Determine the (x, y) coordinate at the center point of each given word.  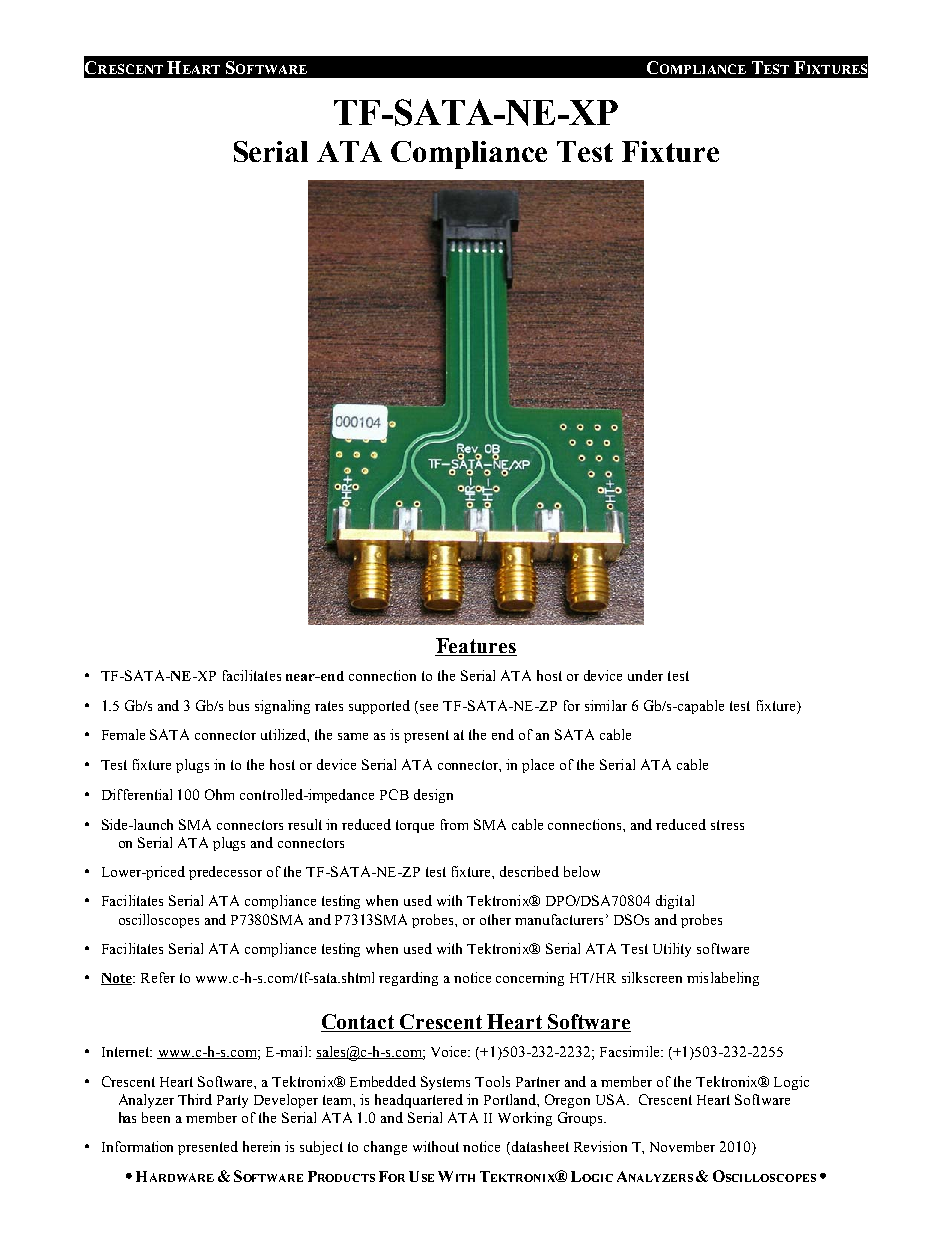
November (682, 1146)
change (385, 1148)
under (645, 675)
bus (239, 705)
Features (476, 647)
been (156, 1117)
